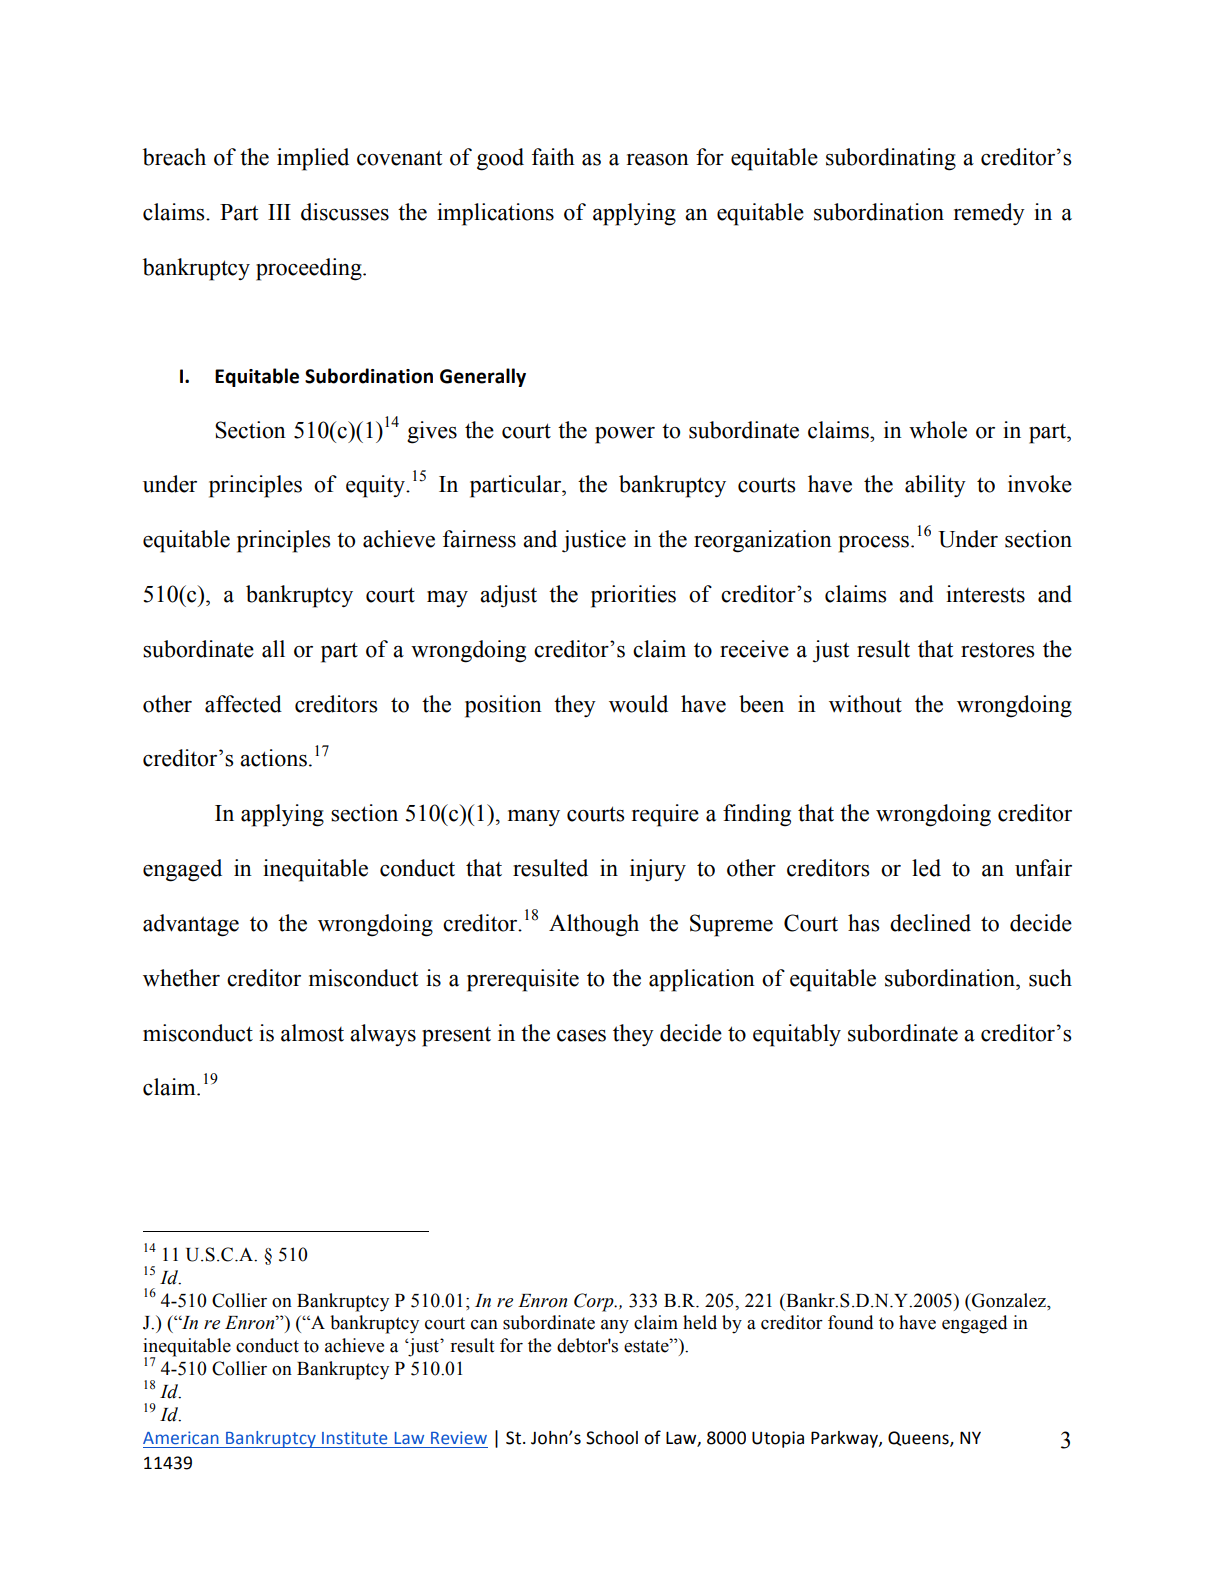  I want to click on Queens, so click(919, 1439).
